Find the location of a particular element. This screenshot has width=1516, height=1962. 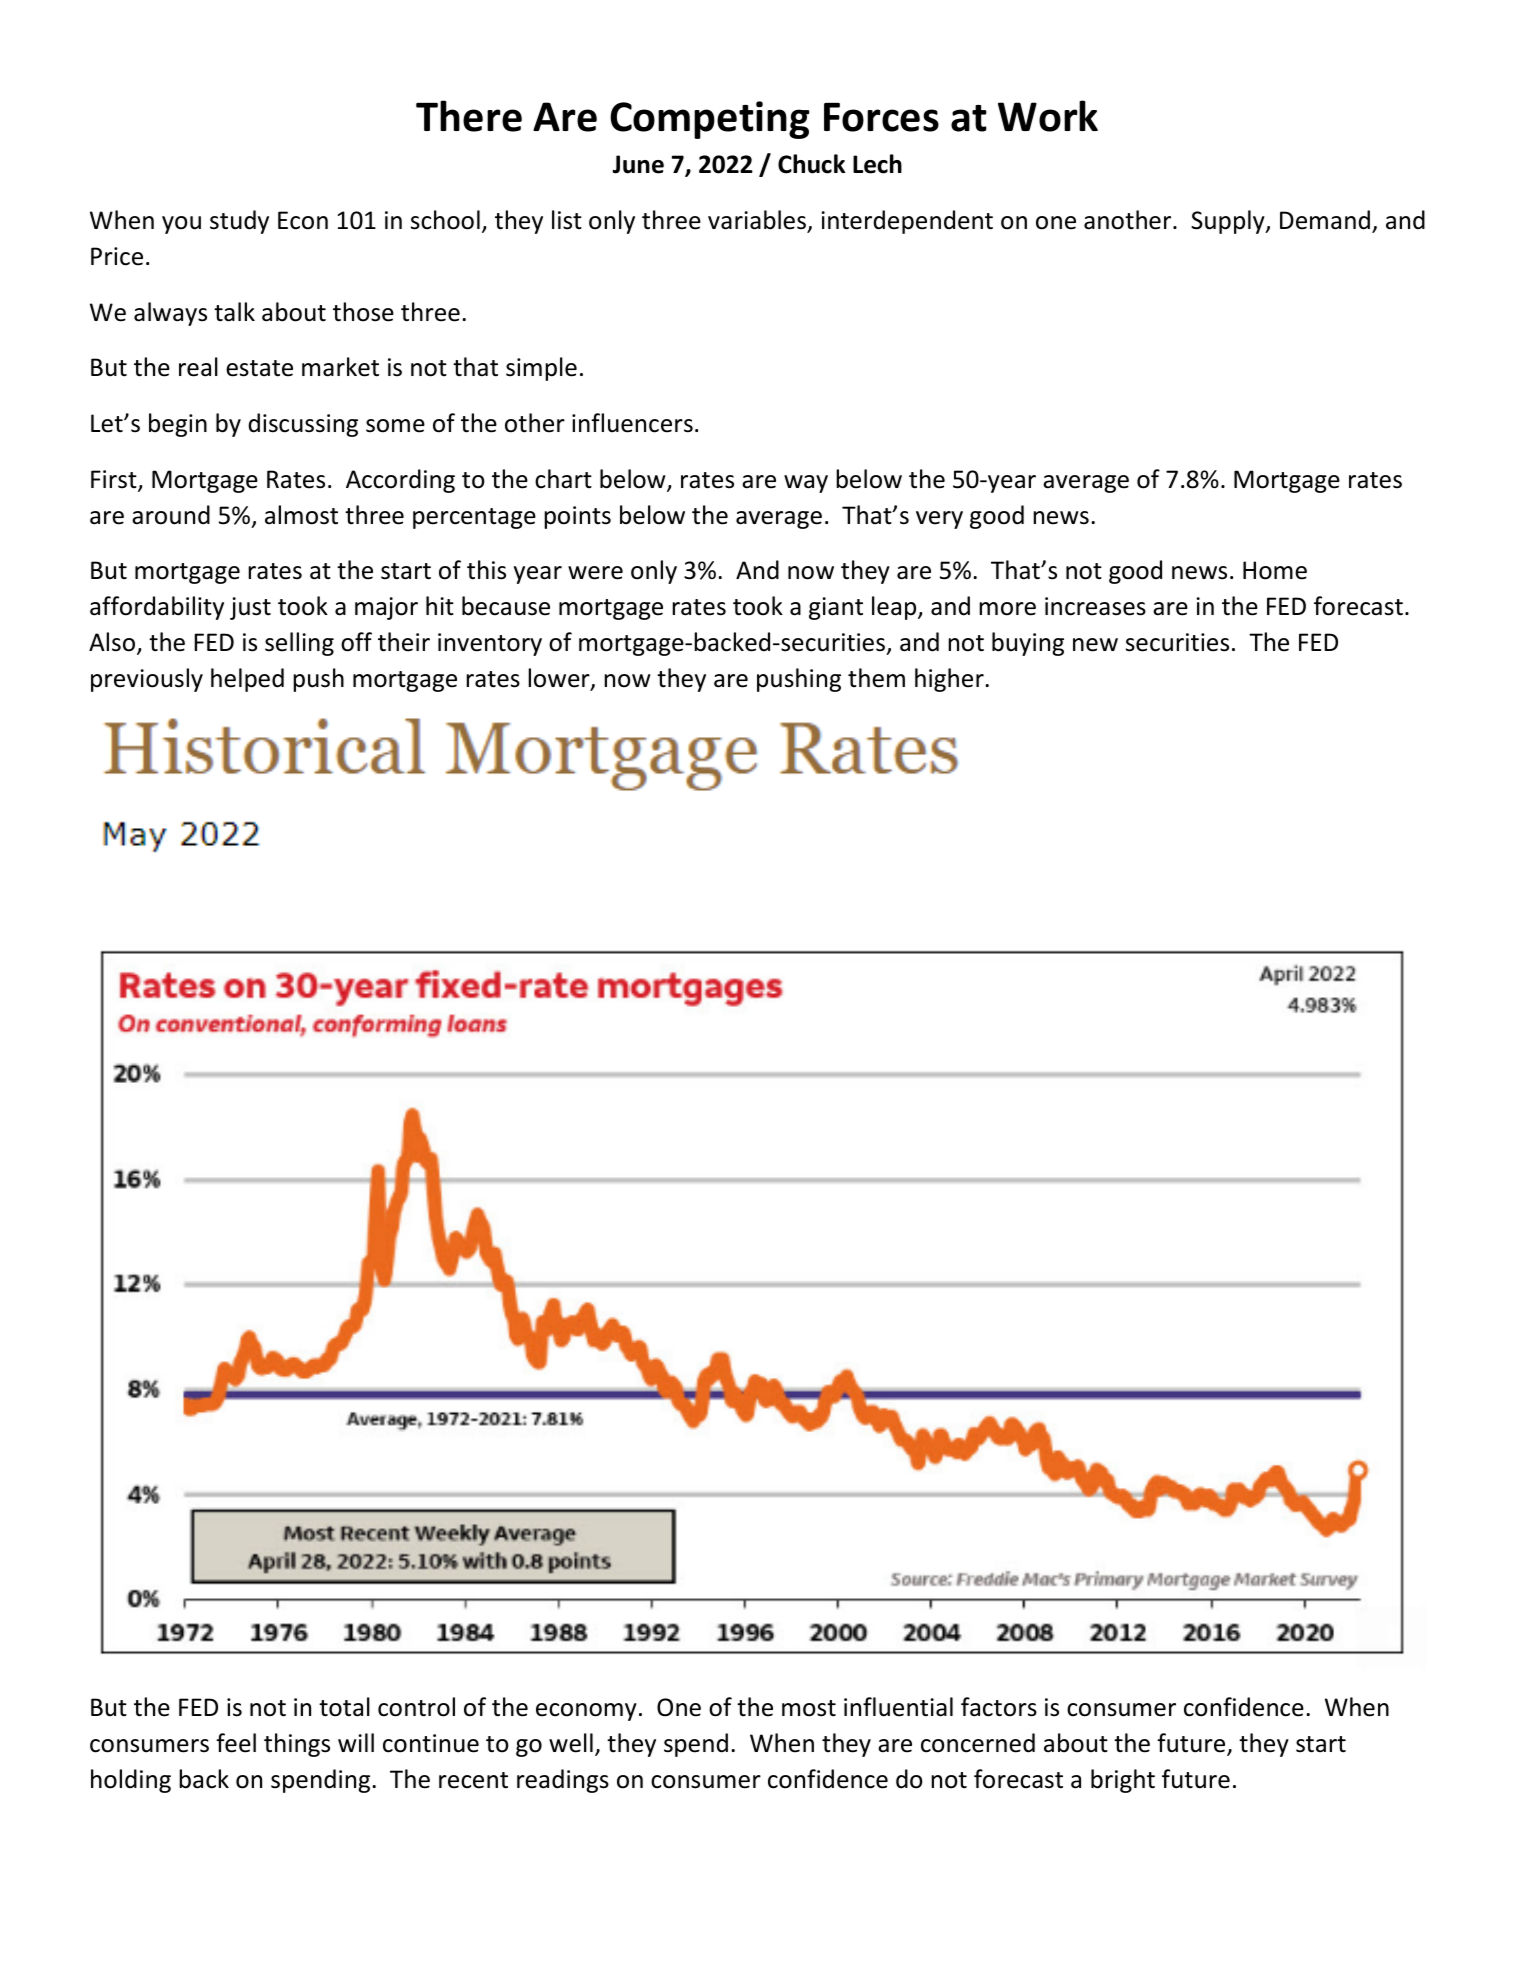

Competing is located at coordinates (710, 120).
